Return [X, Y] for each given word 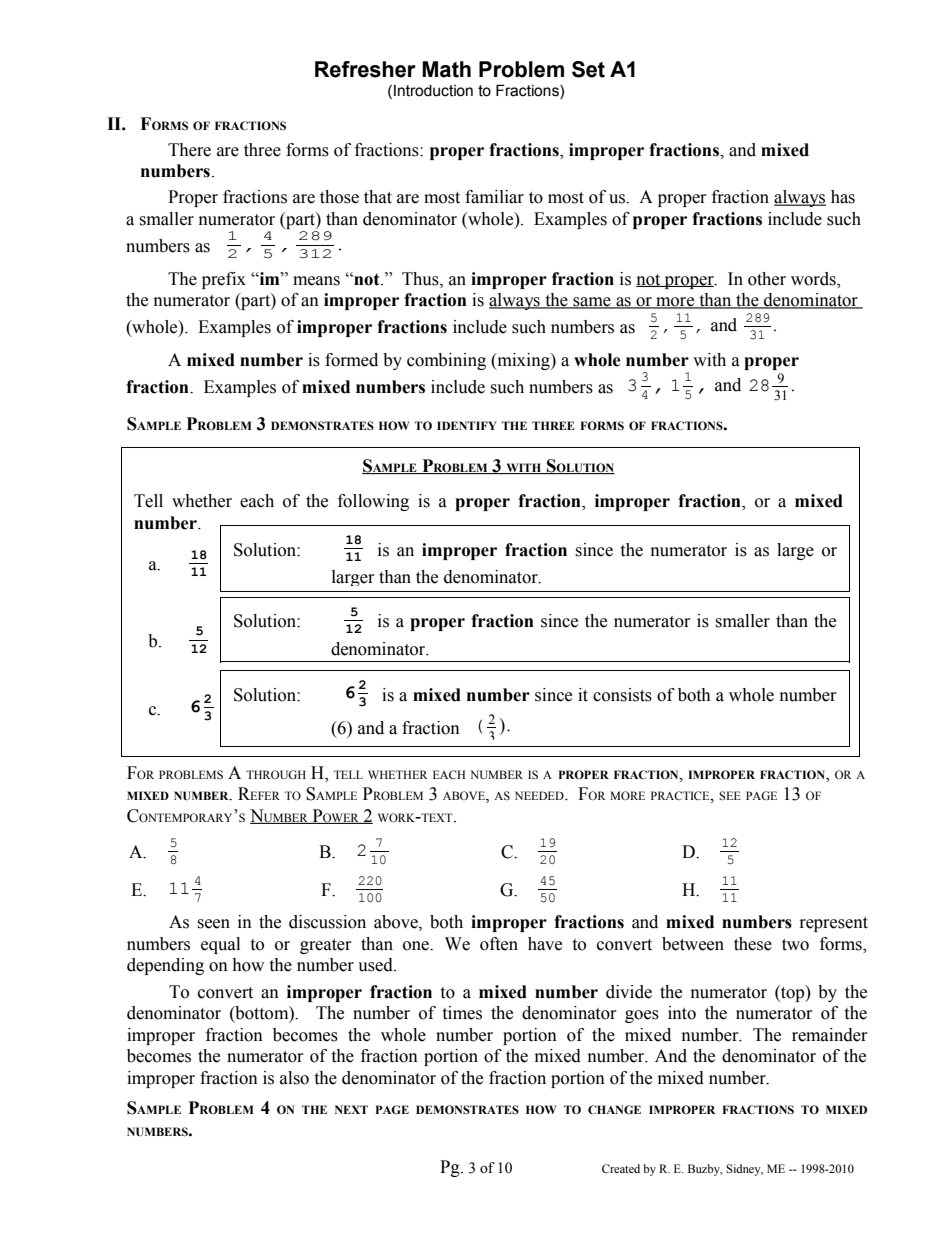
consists [622, 695]
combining [446, 361]
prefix [224, 280]
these [753, 944]
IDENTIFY [467, 425]
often [499, 944]
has [843, 197]
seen [213, 924]
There [189, 150]
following [373, 502]
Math [446, 69]
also [294, 1078]
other [767, 279]
